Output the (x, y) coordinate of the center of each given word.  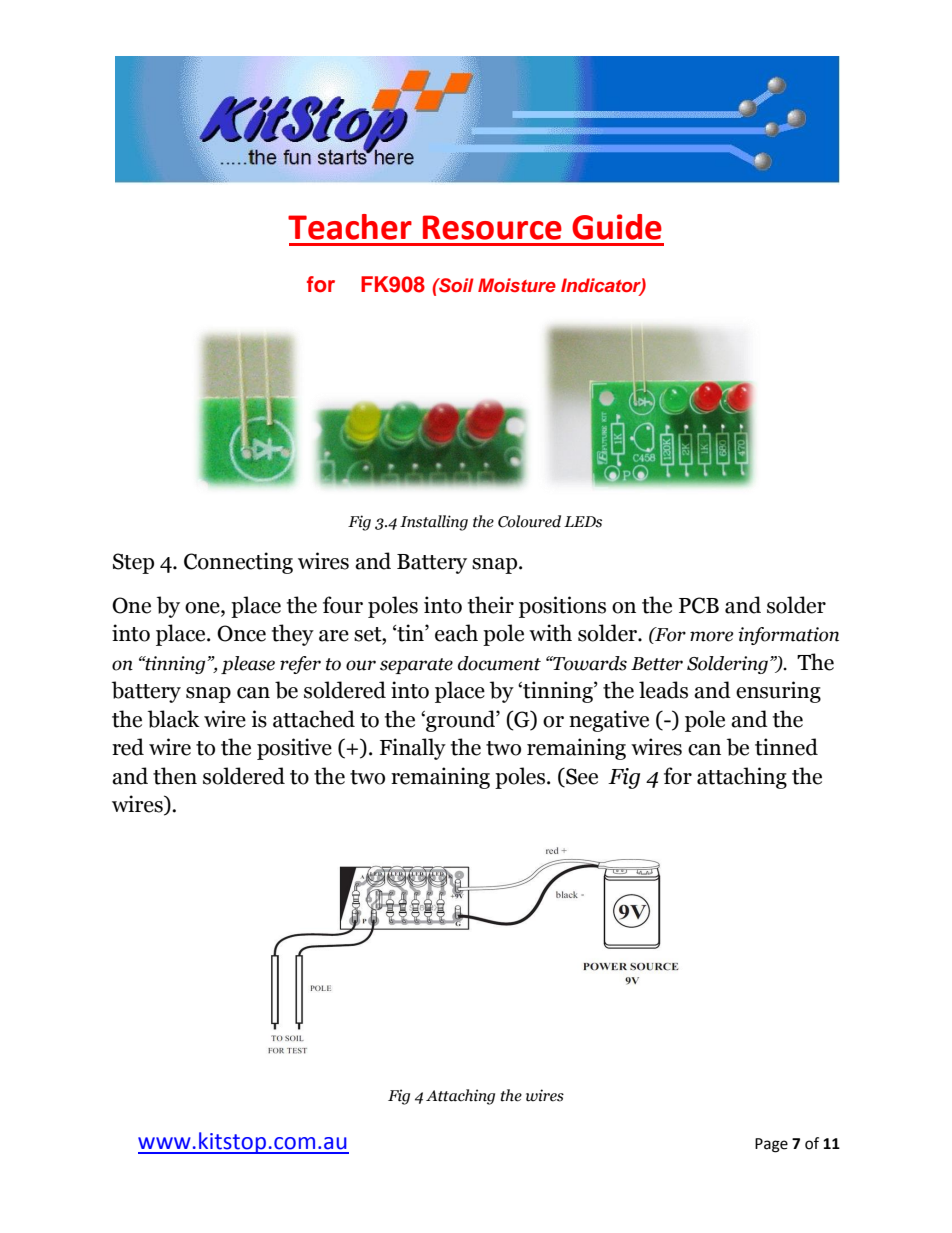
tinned (786, 747)
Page (771, 1145)
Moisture (517, 285)
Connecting (238, 563)
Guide (617, 227)
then (175, 776)
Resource (492, 227)
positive (294, 749)
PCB (699, 605)
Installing (434, 523)
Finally (413, 749)
